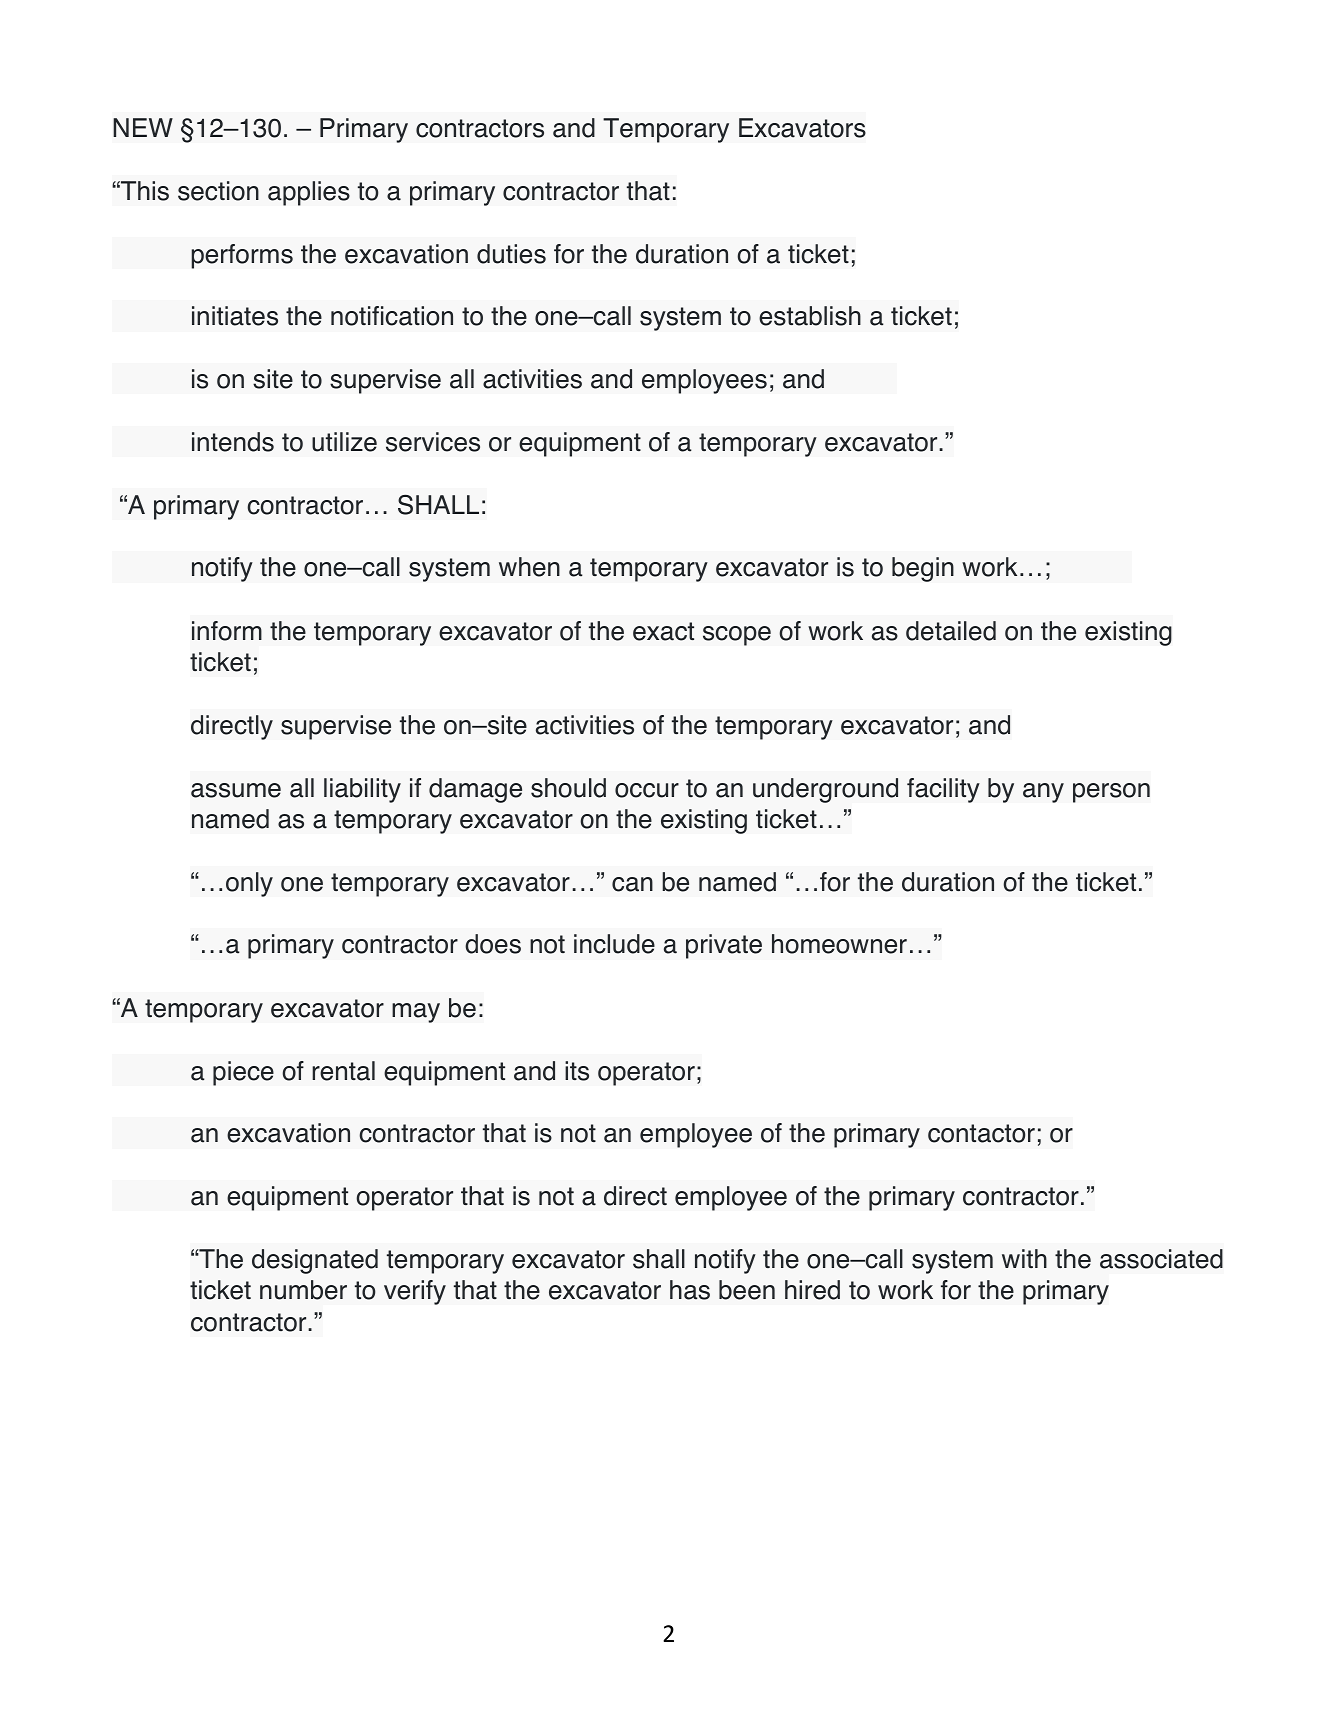 The image size is (1334, 1726). Describe the element at coordinates (690, 1290) in the page. I see `has` at that location.
